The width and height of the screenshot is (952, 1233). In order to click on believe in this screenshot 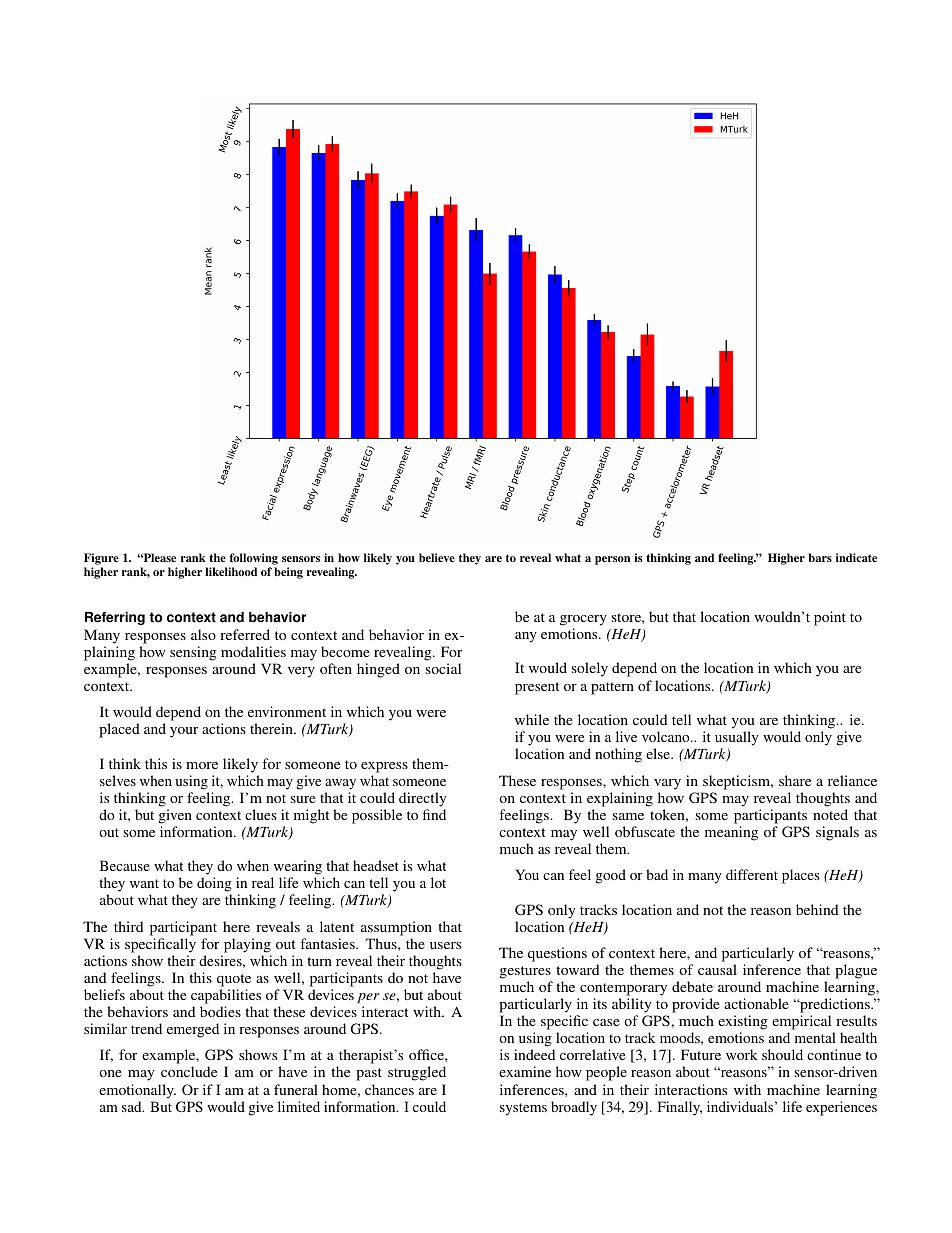, I will do `click(437, 557)`.
